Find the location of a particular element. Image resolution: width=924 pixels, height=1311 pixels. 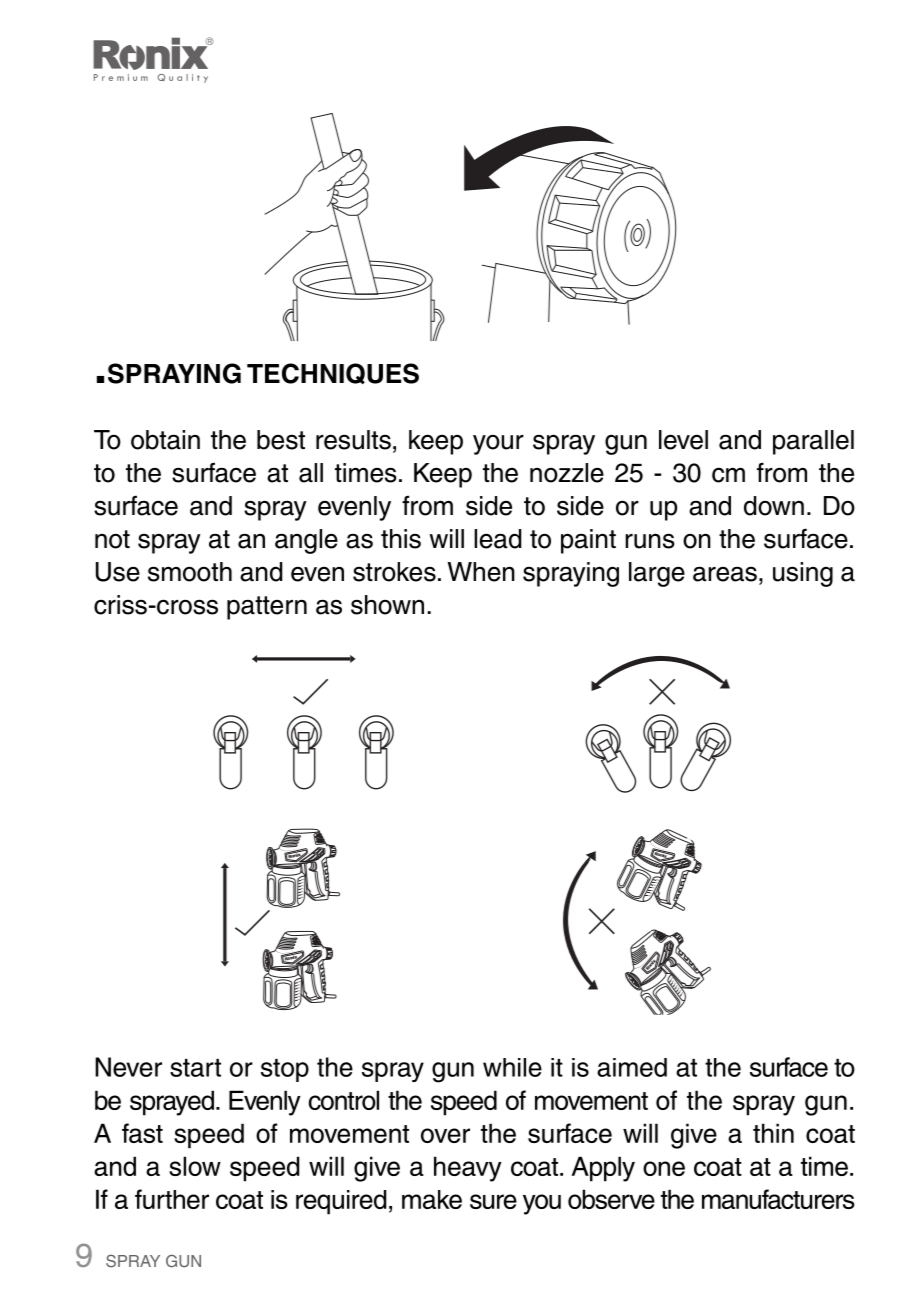

areas is located at coordinates (725, 574).
